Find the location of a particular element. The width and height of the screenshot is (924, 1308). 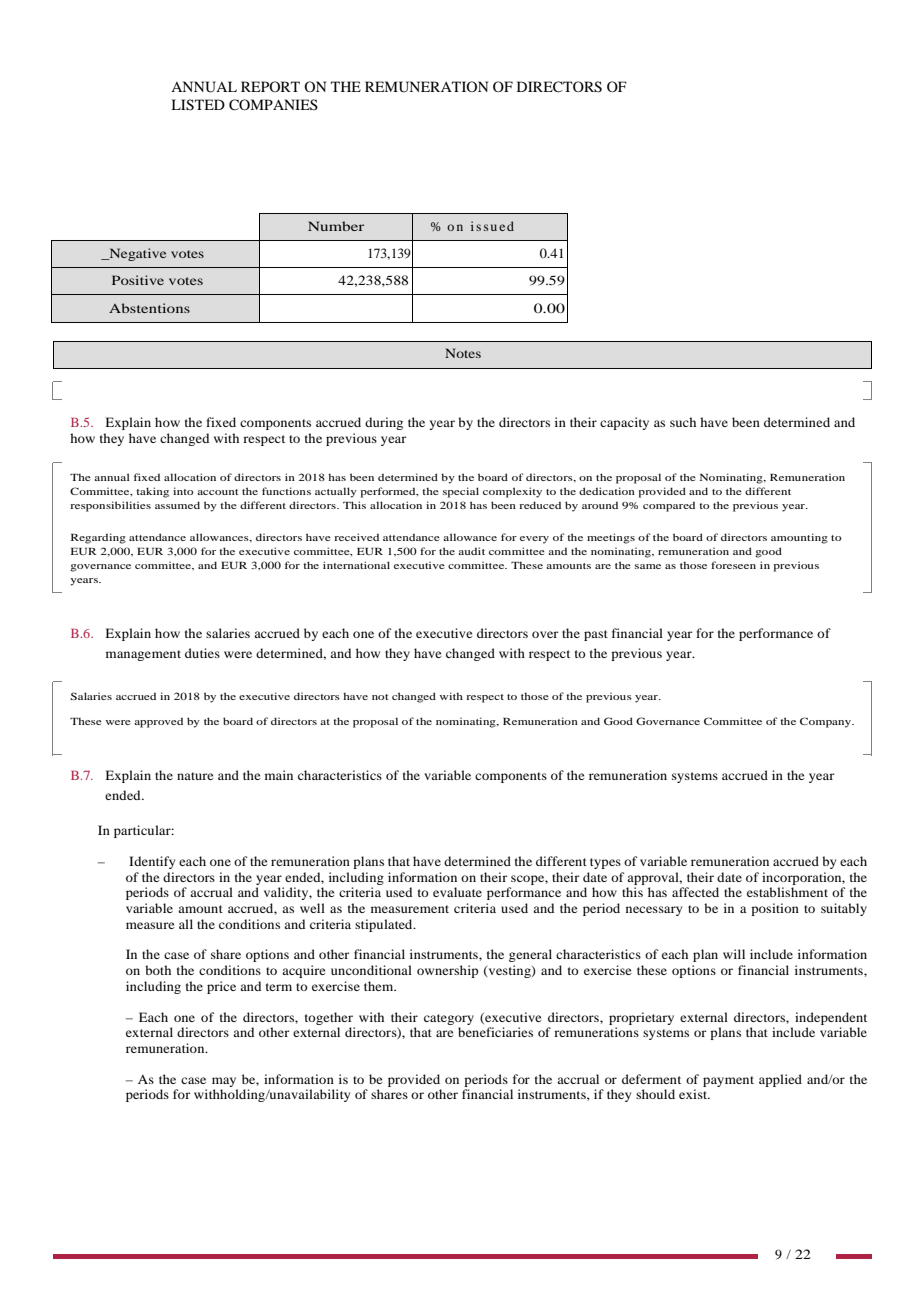

foreseen is located at coordinates (733, 565).
